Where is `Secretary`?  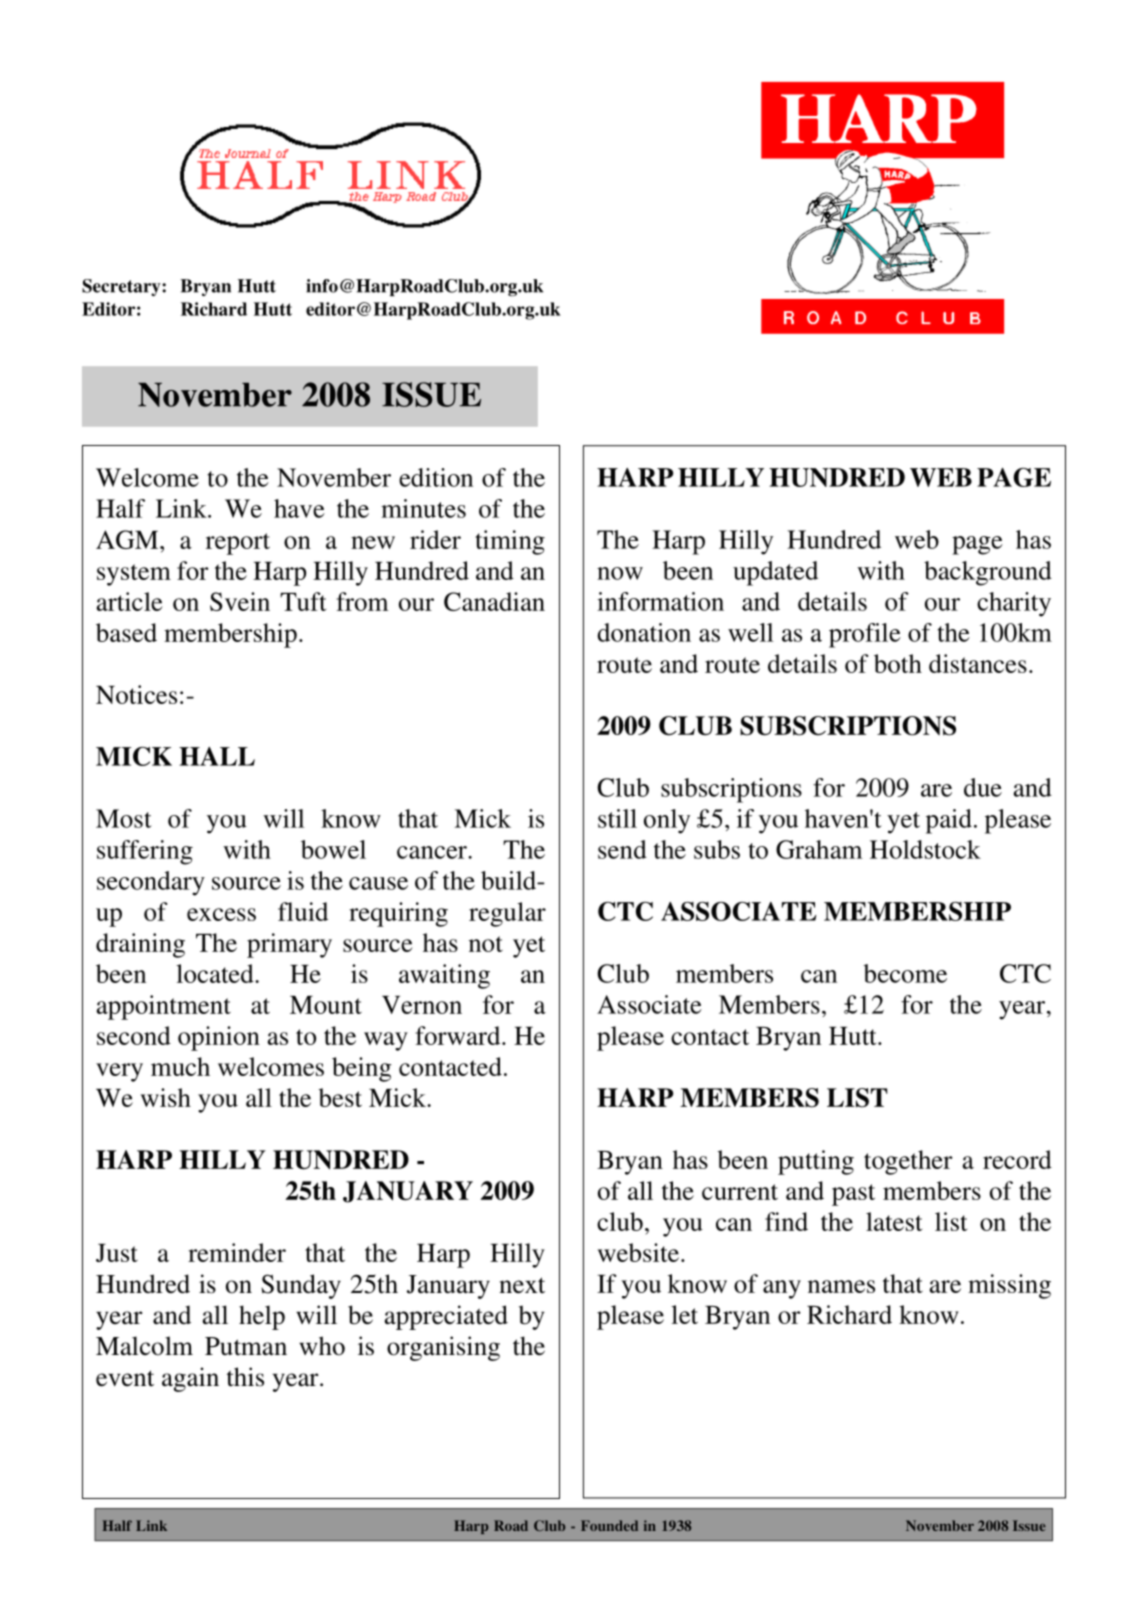
Secretary is located at coordinates (122, 287).
